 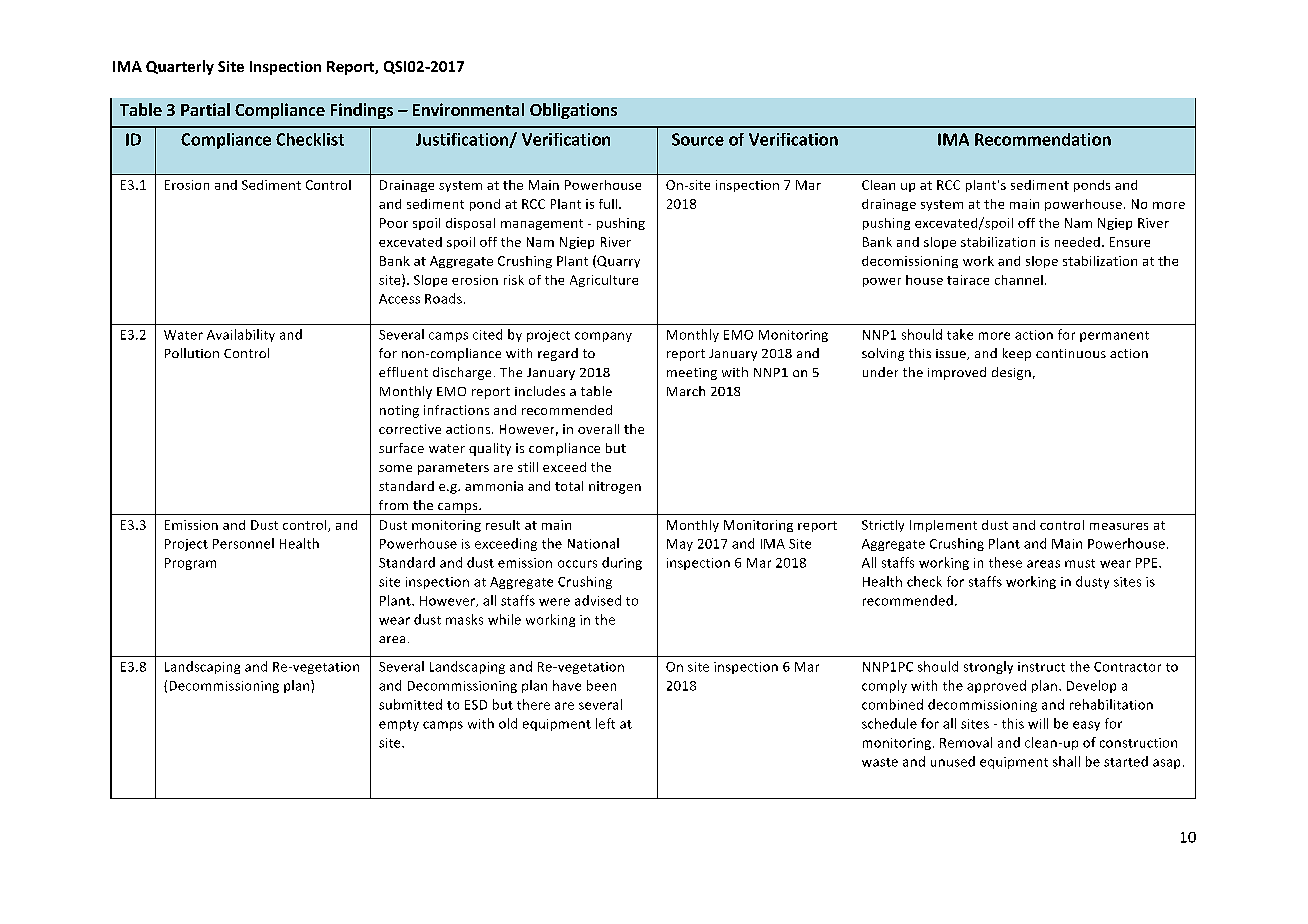 I want to click on Findings, so click(x=362, y=111).
